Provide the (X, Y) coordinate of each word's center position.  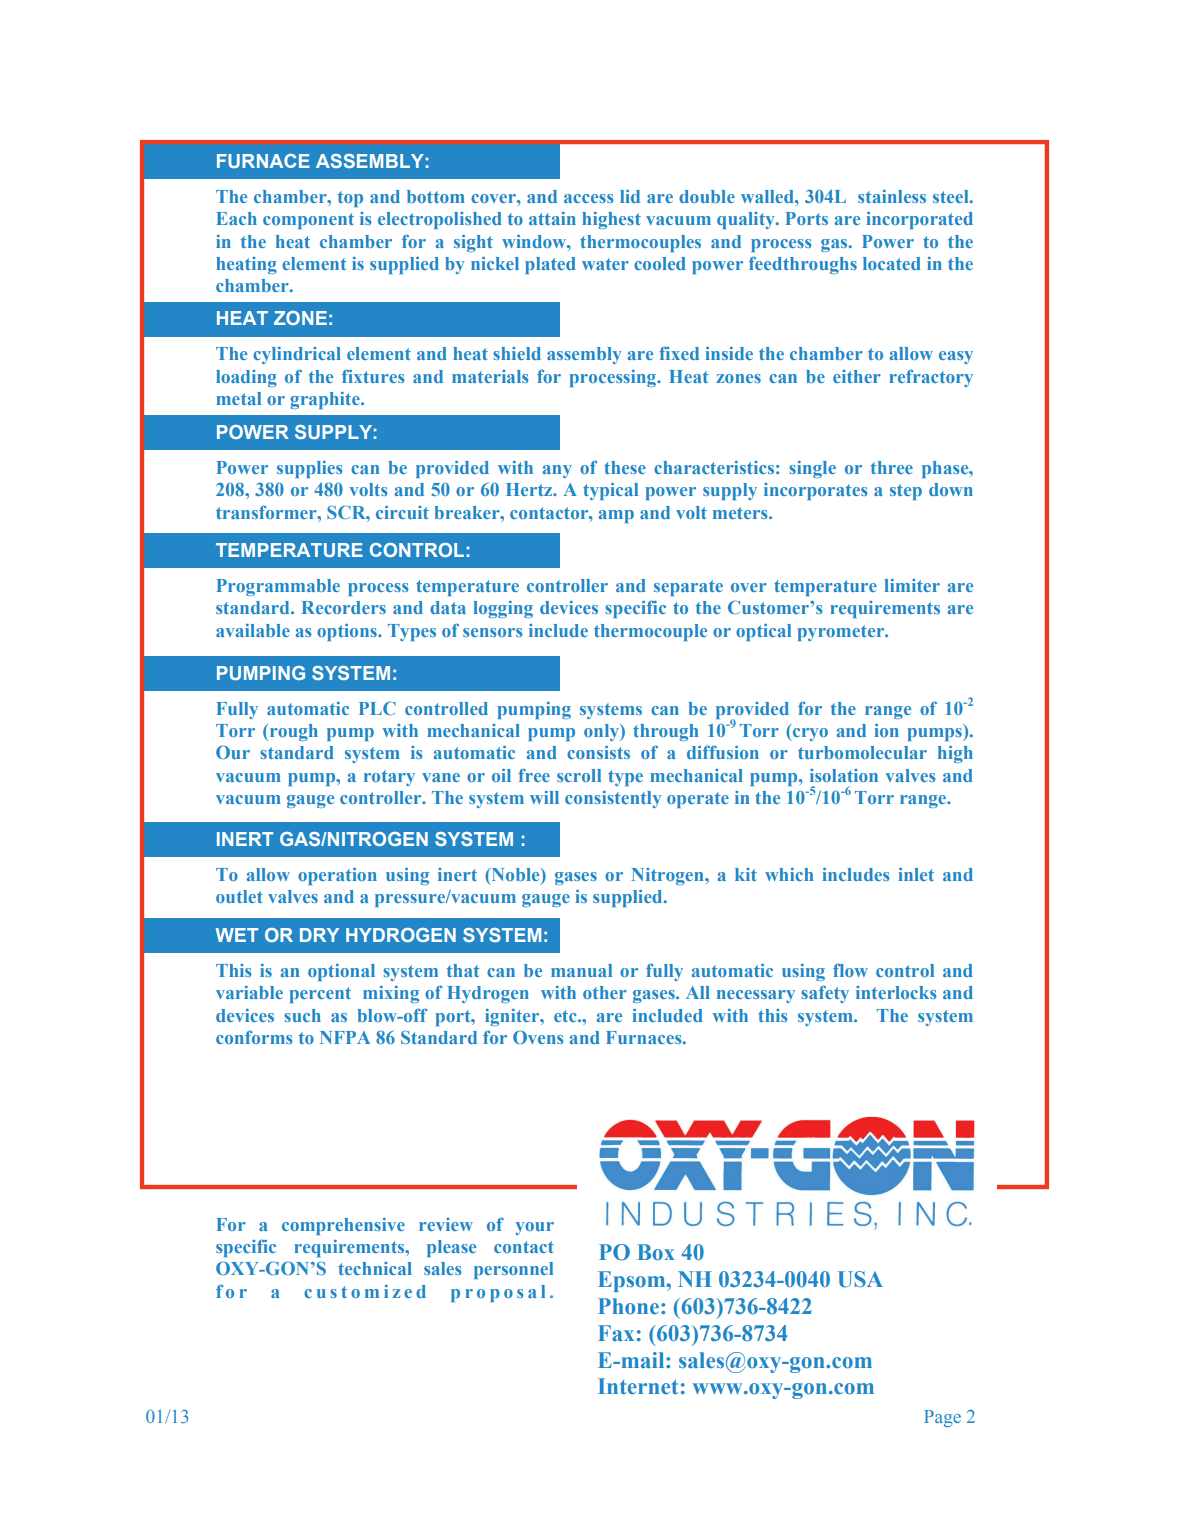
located (892, 263)
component (308, 221)
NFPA (345, 1037)
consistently (613, 799)
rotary (389, 778)
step (906, 492)
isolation (844, 775)
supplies (310, 469)
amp (616, 516)
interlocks (896, 992)
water (605, 264)
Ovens (538, 1037)
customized (365, 1291)
